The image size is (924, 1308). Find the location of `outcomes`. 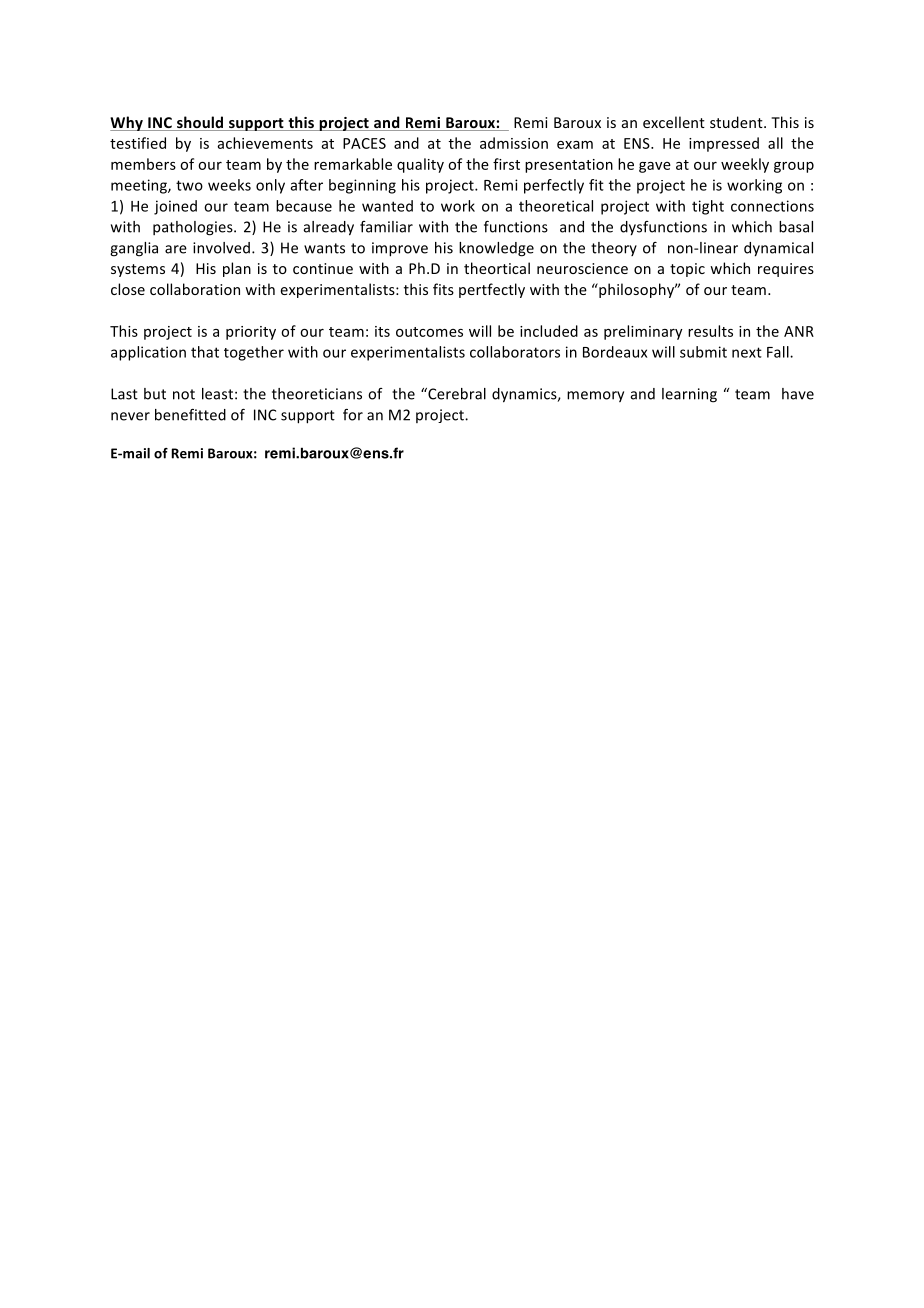

outcomes is located at coordinates (429, 332).
